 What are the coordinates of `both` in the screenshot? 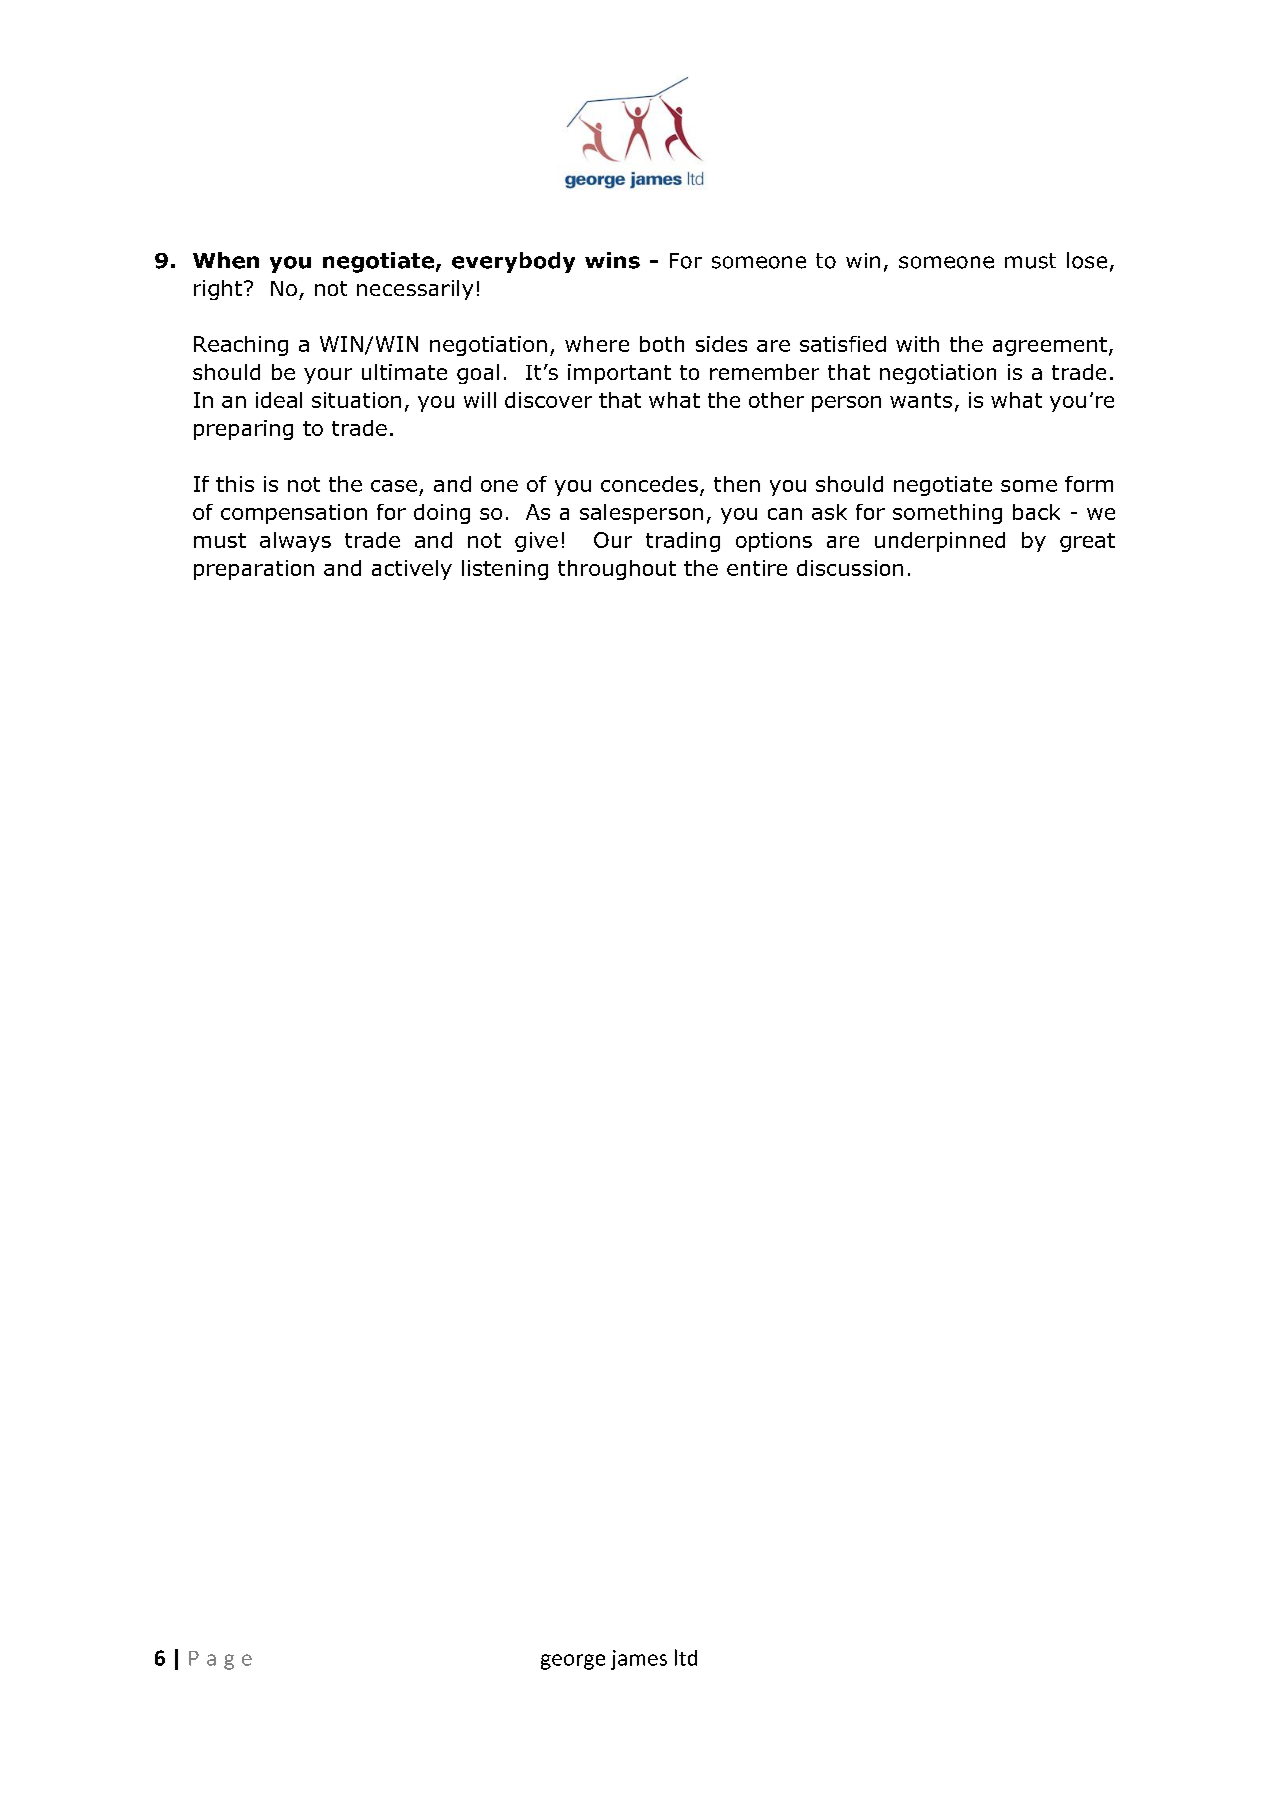 It's located at (662, 344).
